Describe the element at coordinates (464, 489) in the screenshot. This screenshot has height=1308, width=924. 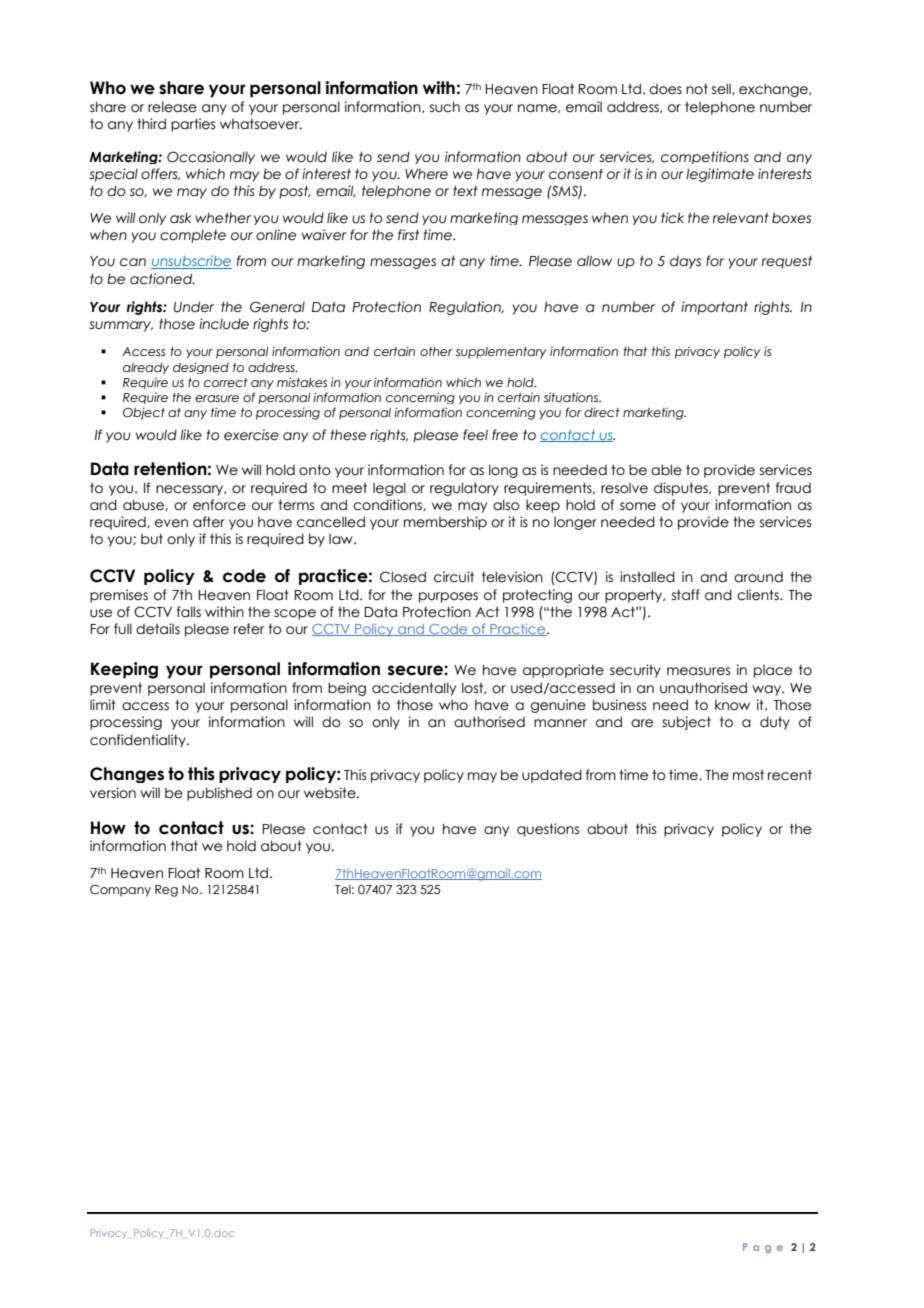
I see `regulatory` at that location.
